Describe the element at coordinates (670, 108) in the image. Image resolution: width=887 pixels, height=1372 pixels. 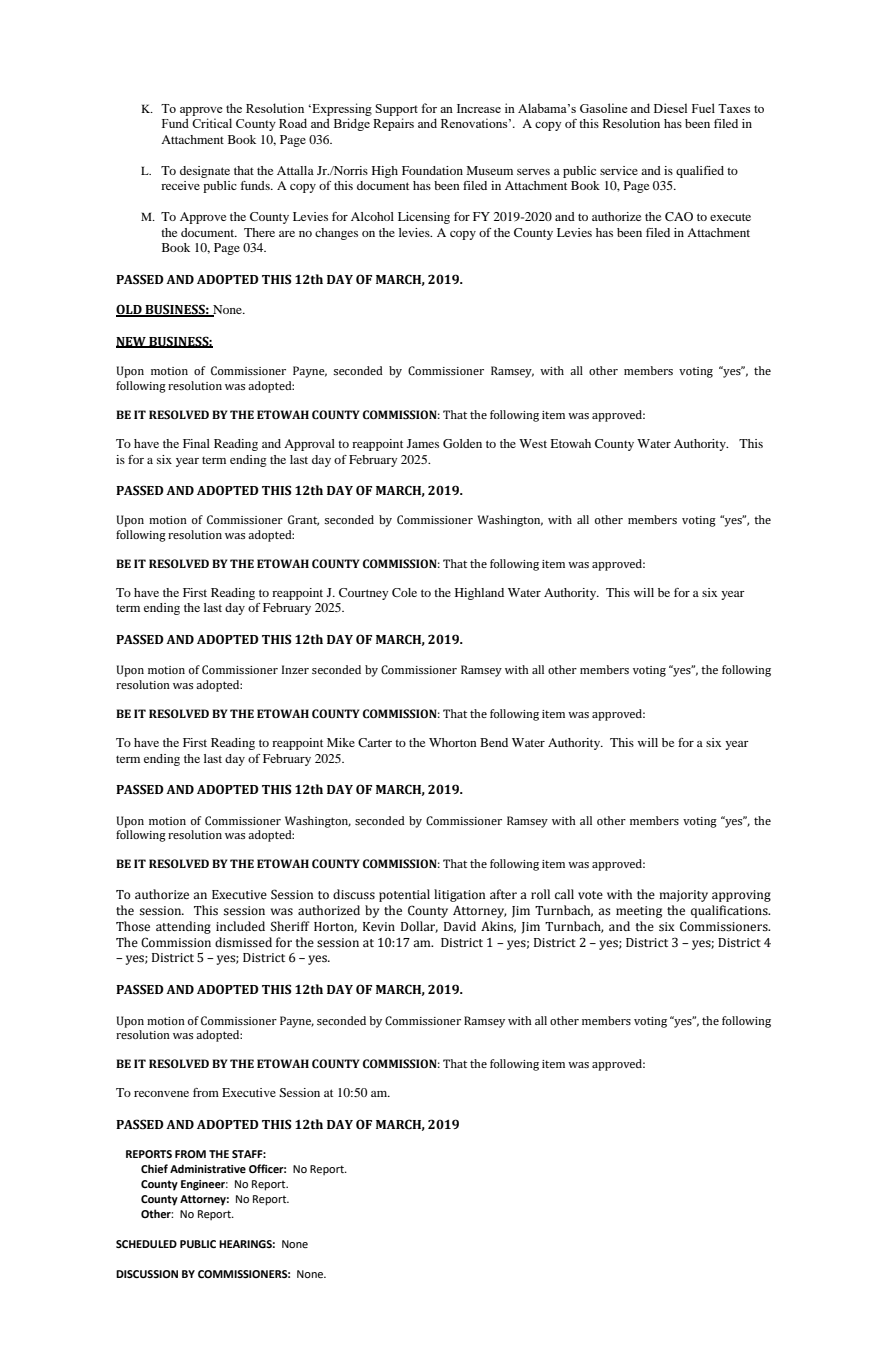
I see `Diesel` at that location.
